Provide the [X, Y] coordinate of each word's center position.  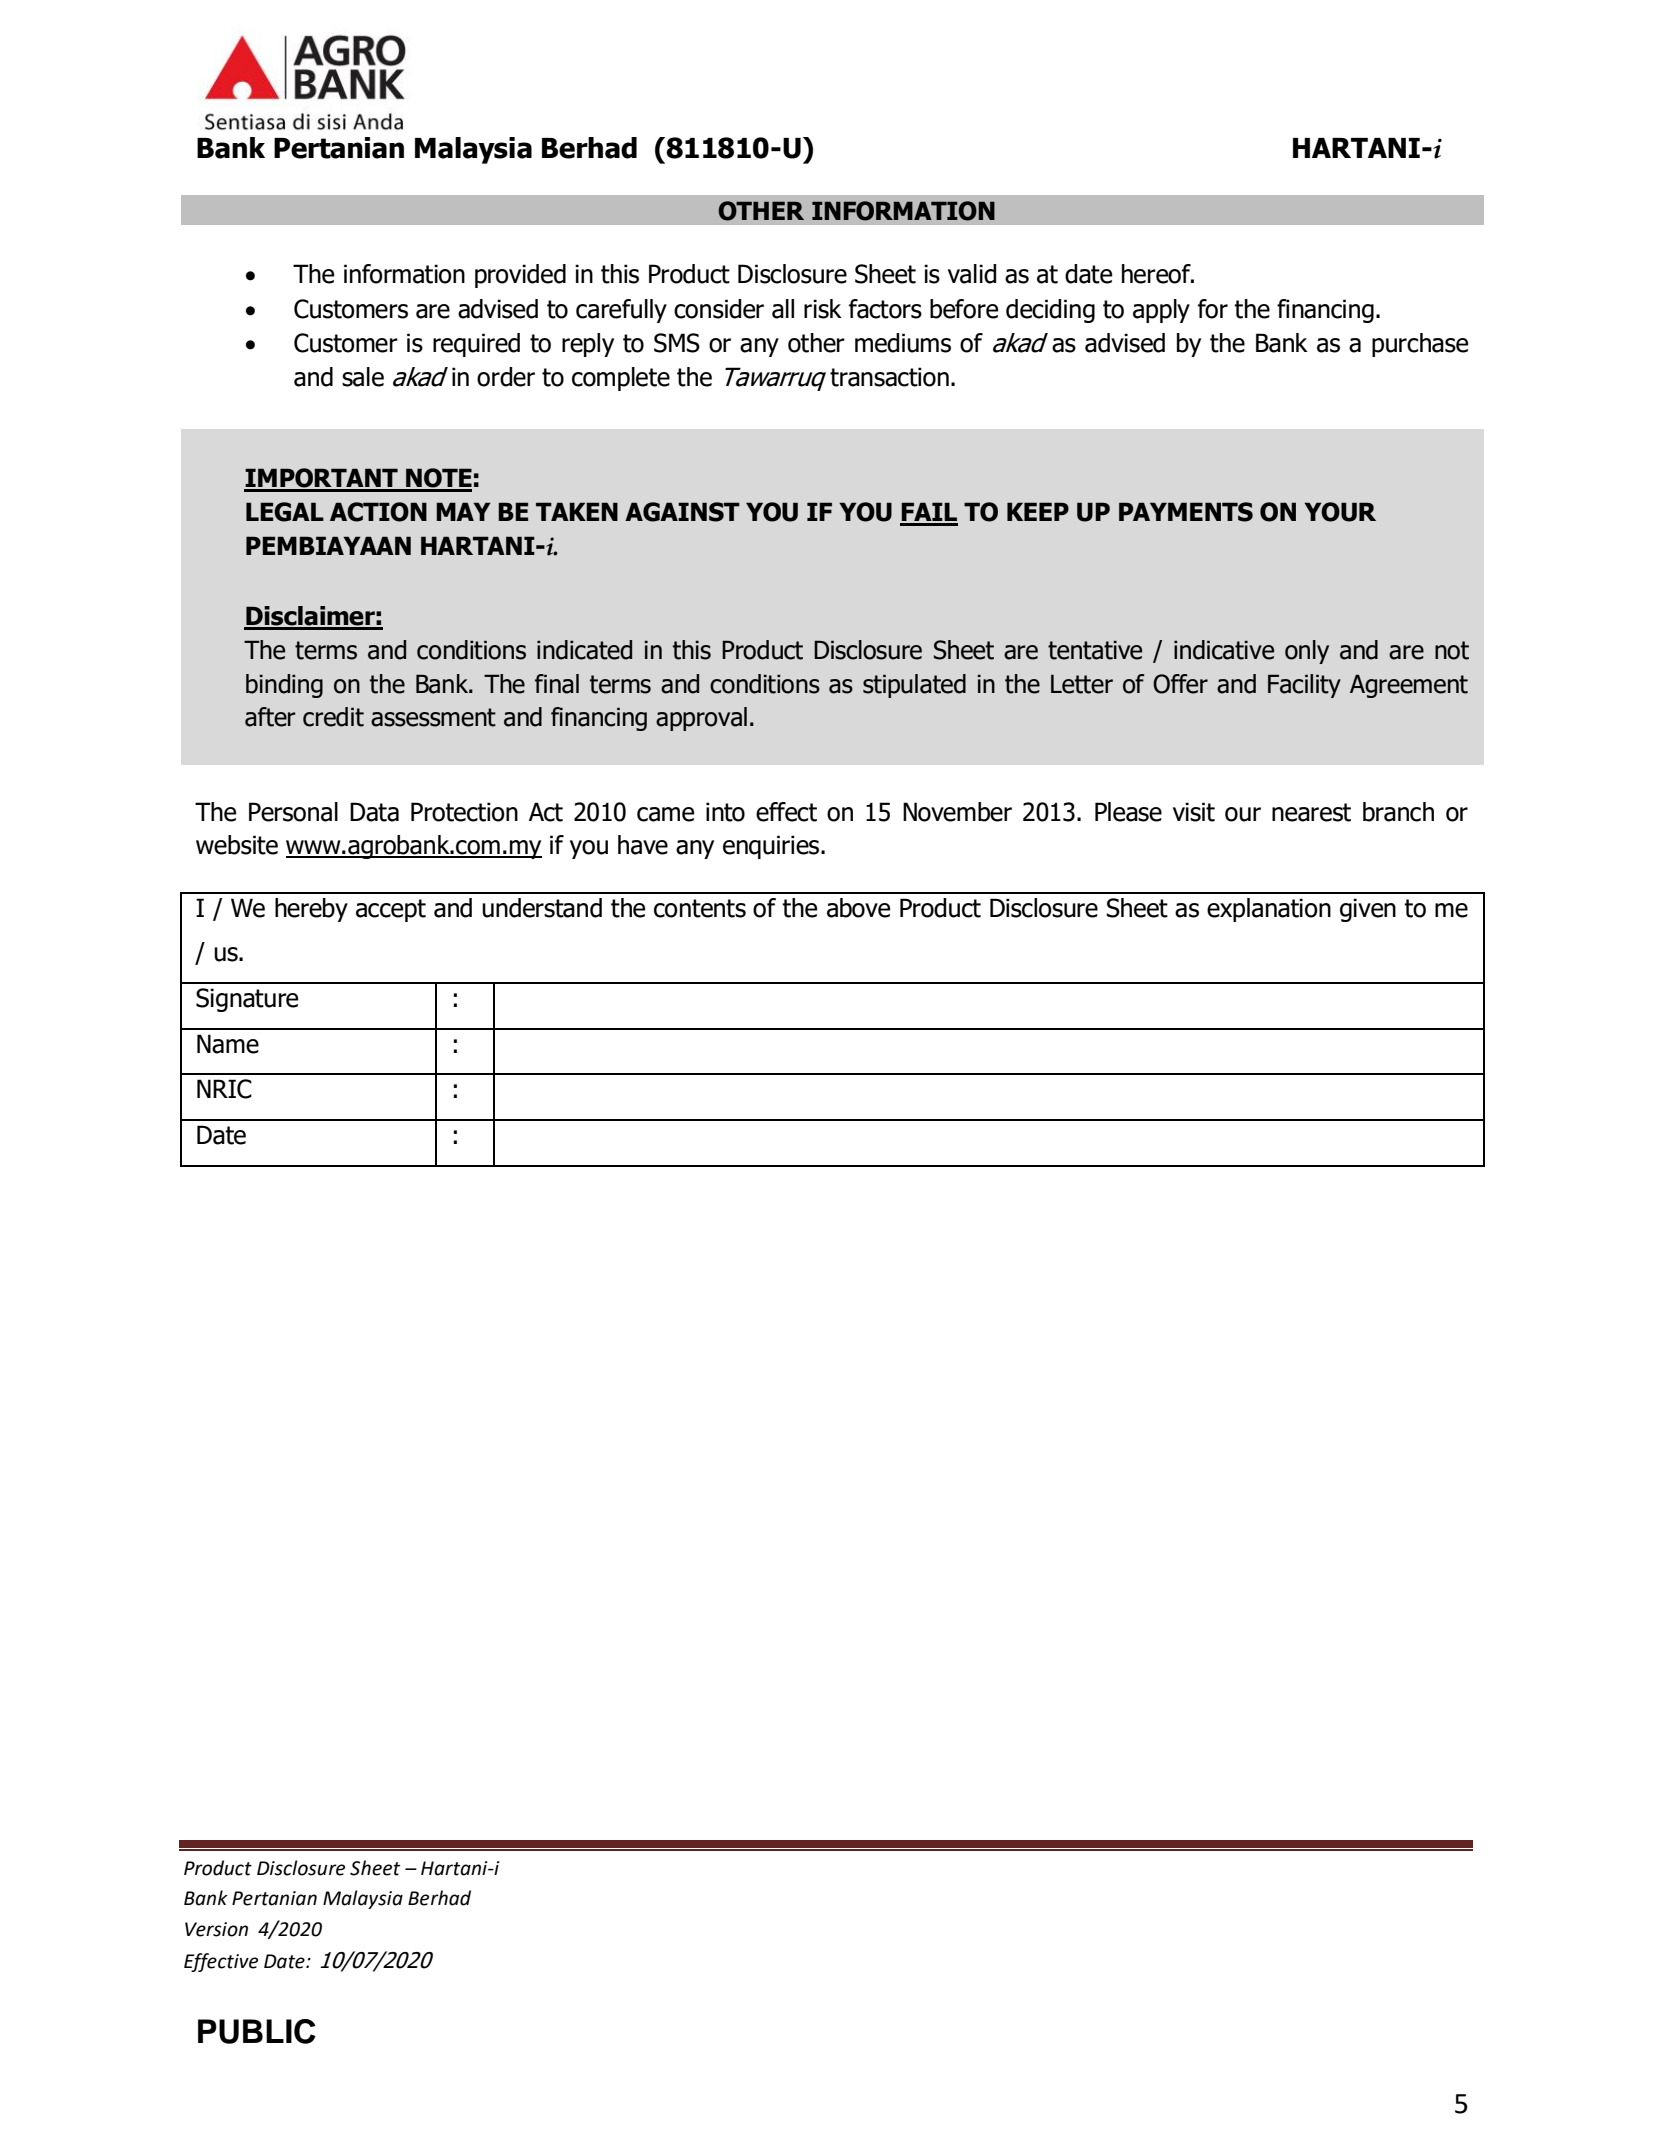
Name [228, 1044]
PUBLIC [257, 2031]
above [858, 908]
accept [391, 910]
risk [823, 309]
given [1368, 910]
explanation [1269, 910]
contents [700, 908]
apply [1161, 311]
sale [363, 377]
